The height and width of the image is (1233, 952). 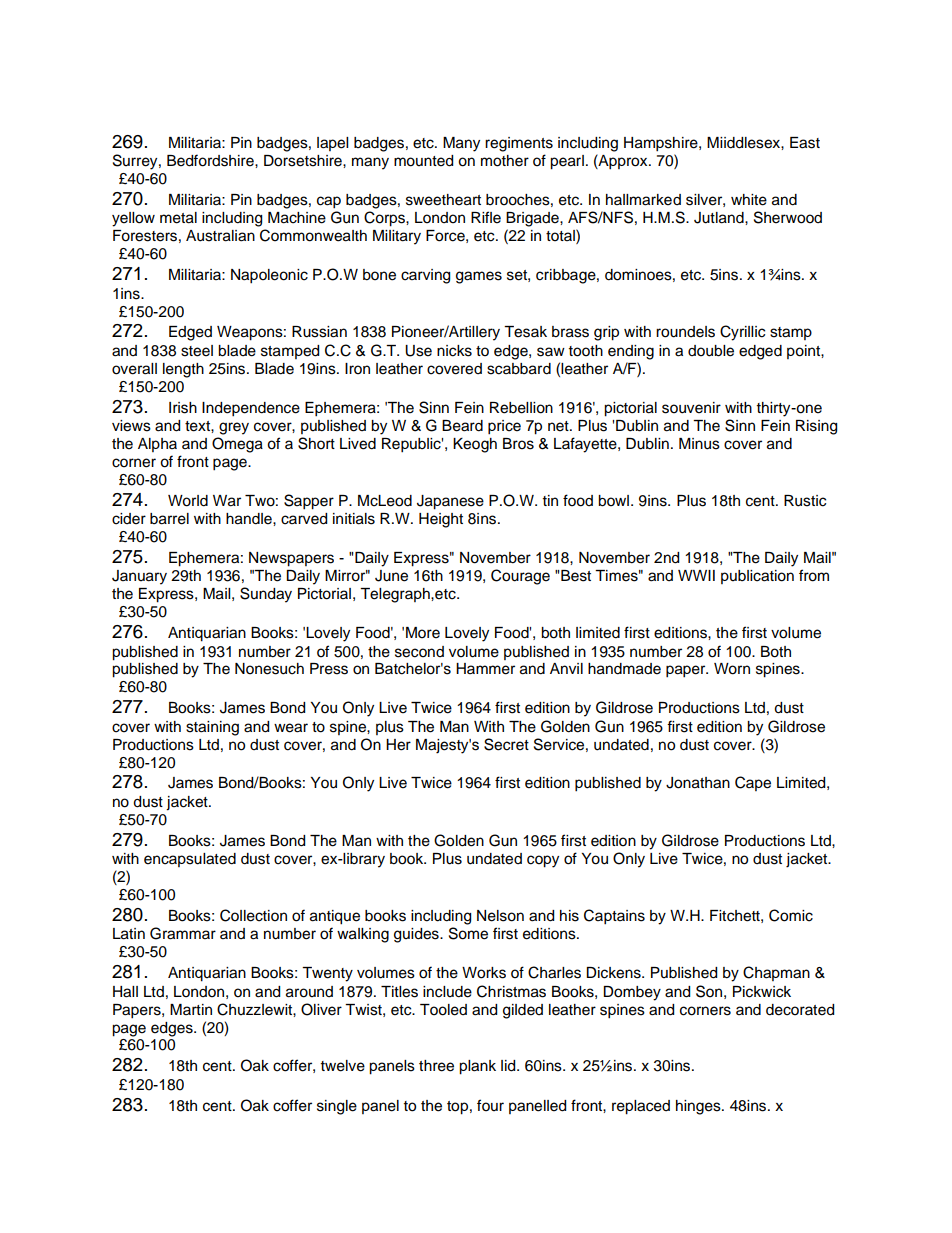 I want to click on steel, so click(x=197, y=351).
